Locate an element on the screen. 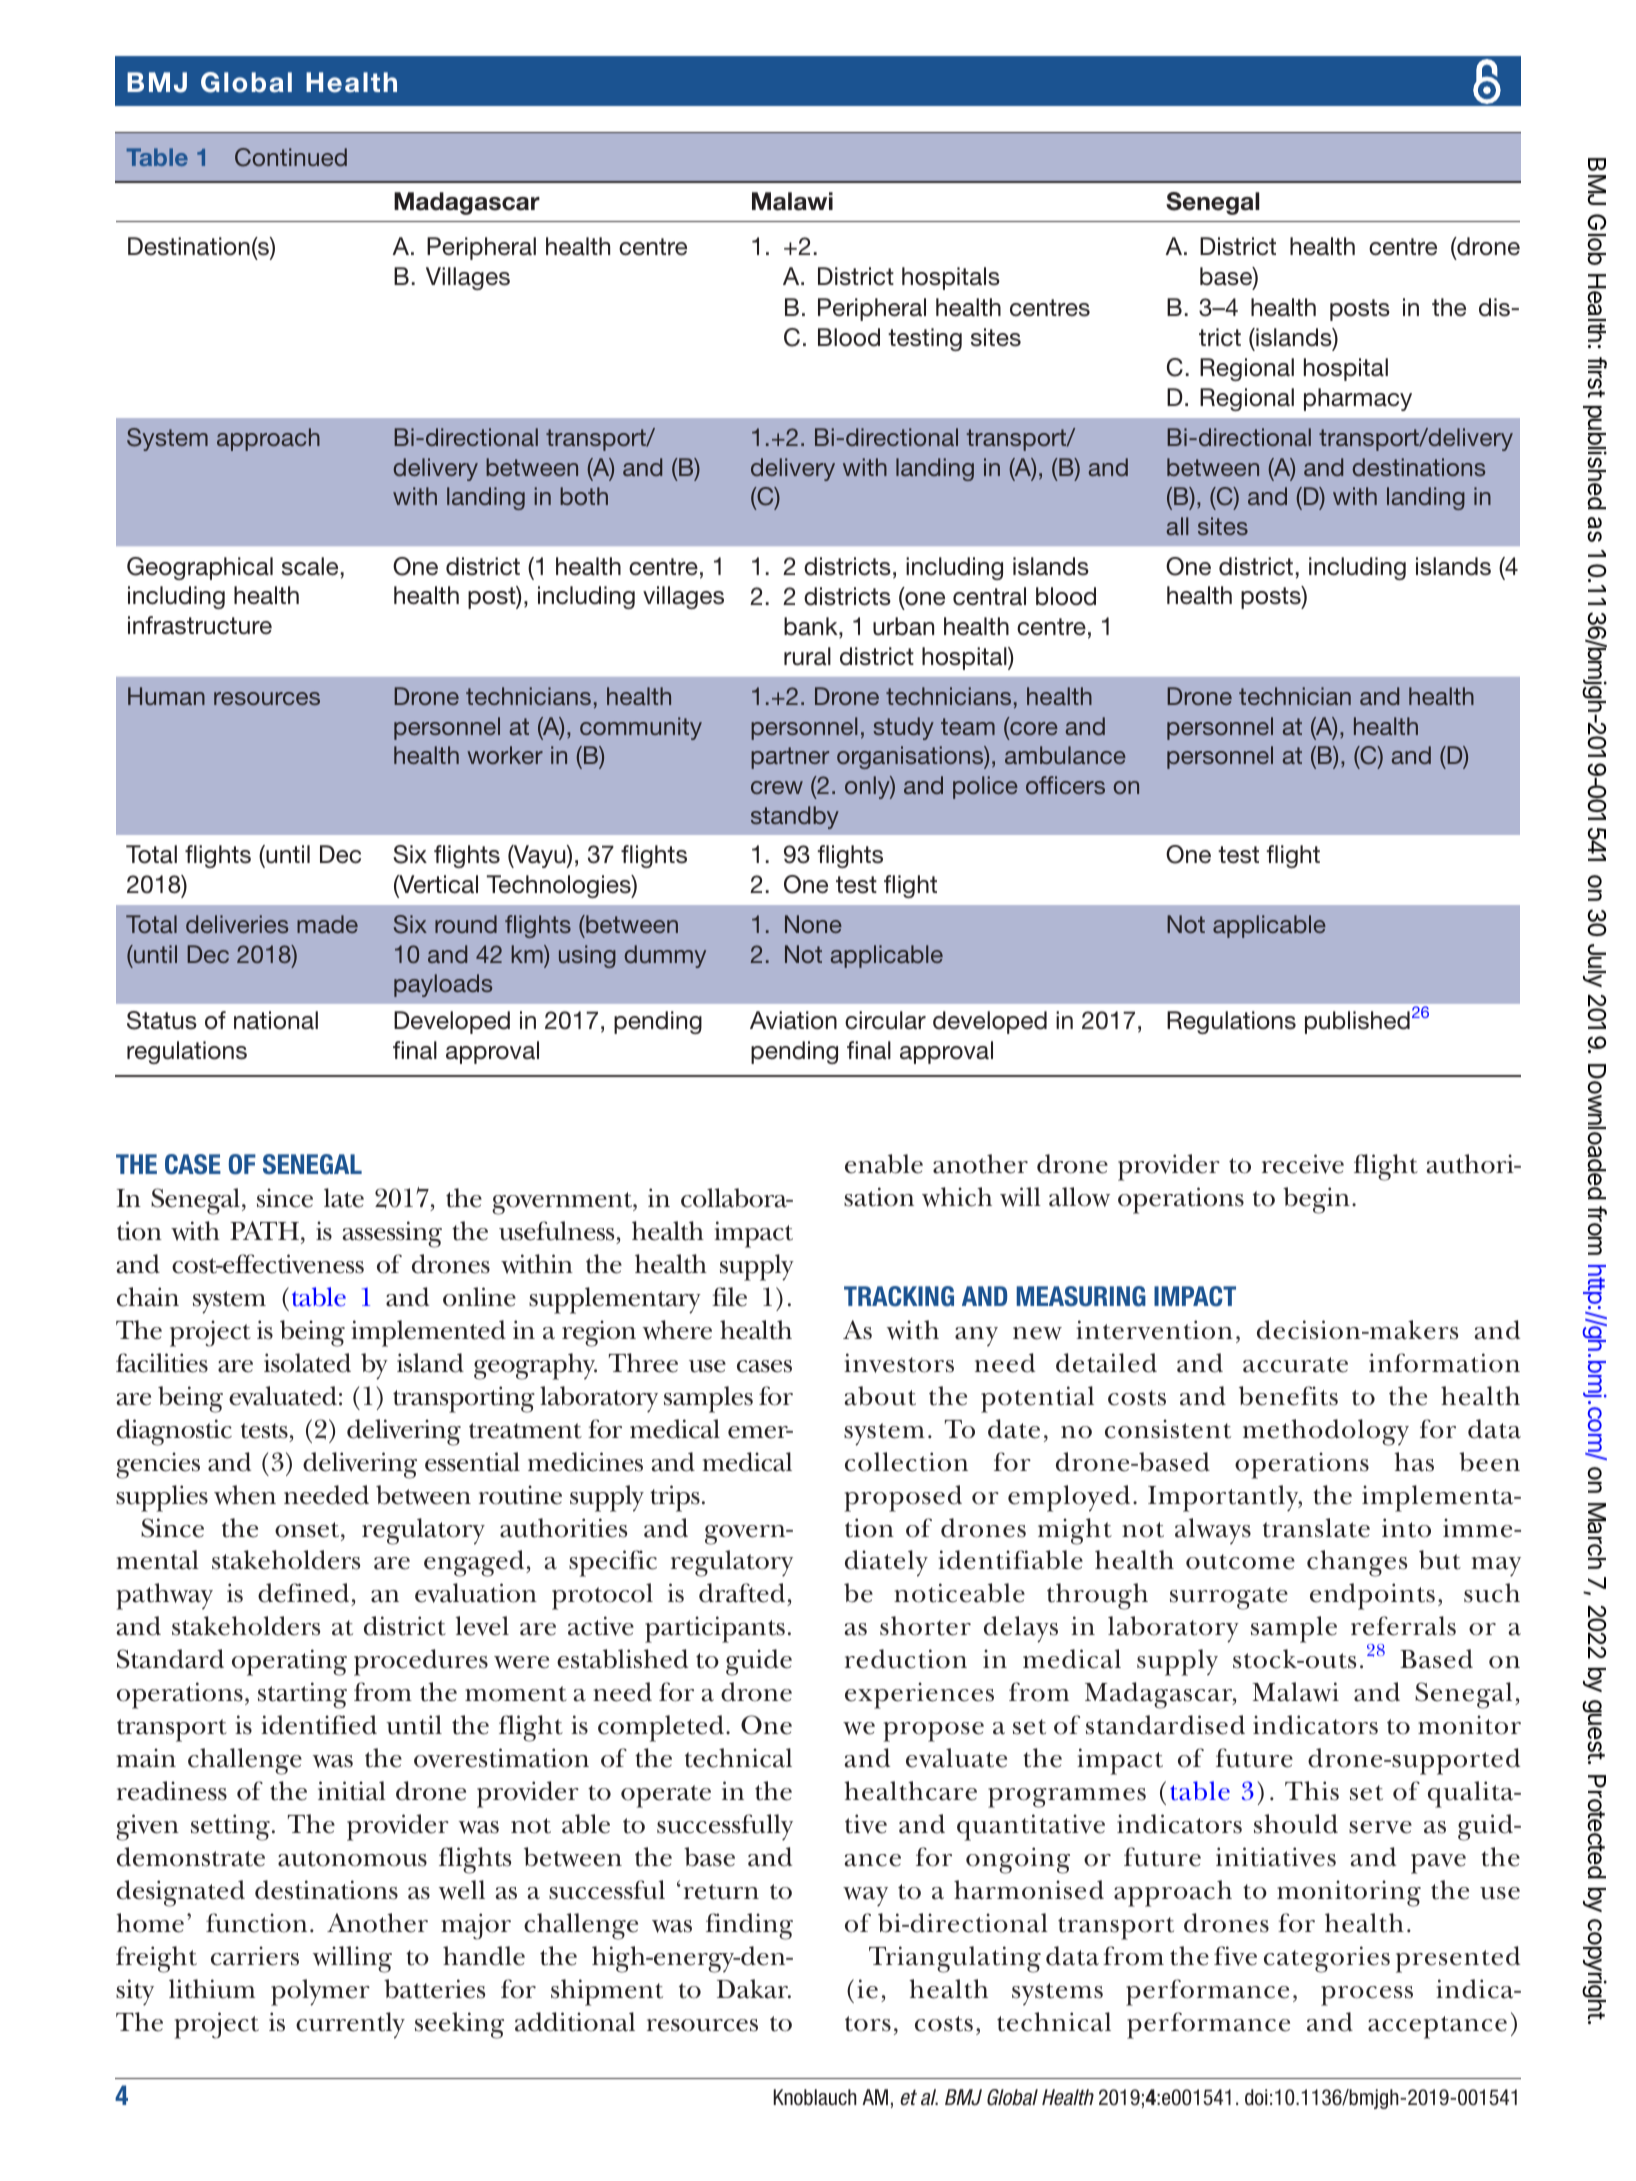 The width and height of the screenshot is (1636, 2181). Status is located at coordinates (162, 1020).
